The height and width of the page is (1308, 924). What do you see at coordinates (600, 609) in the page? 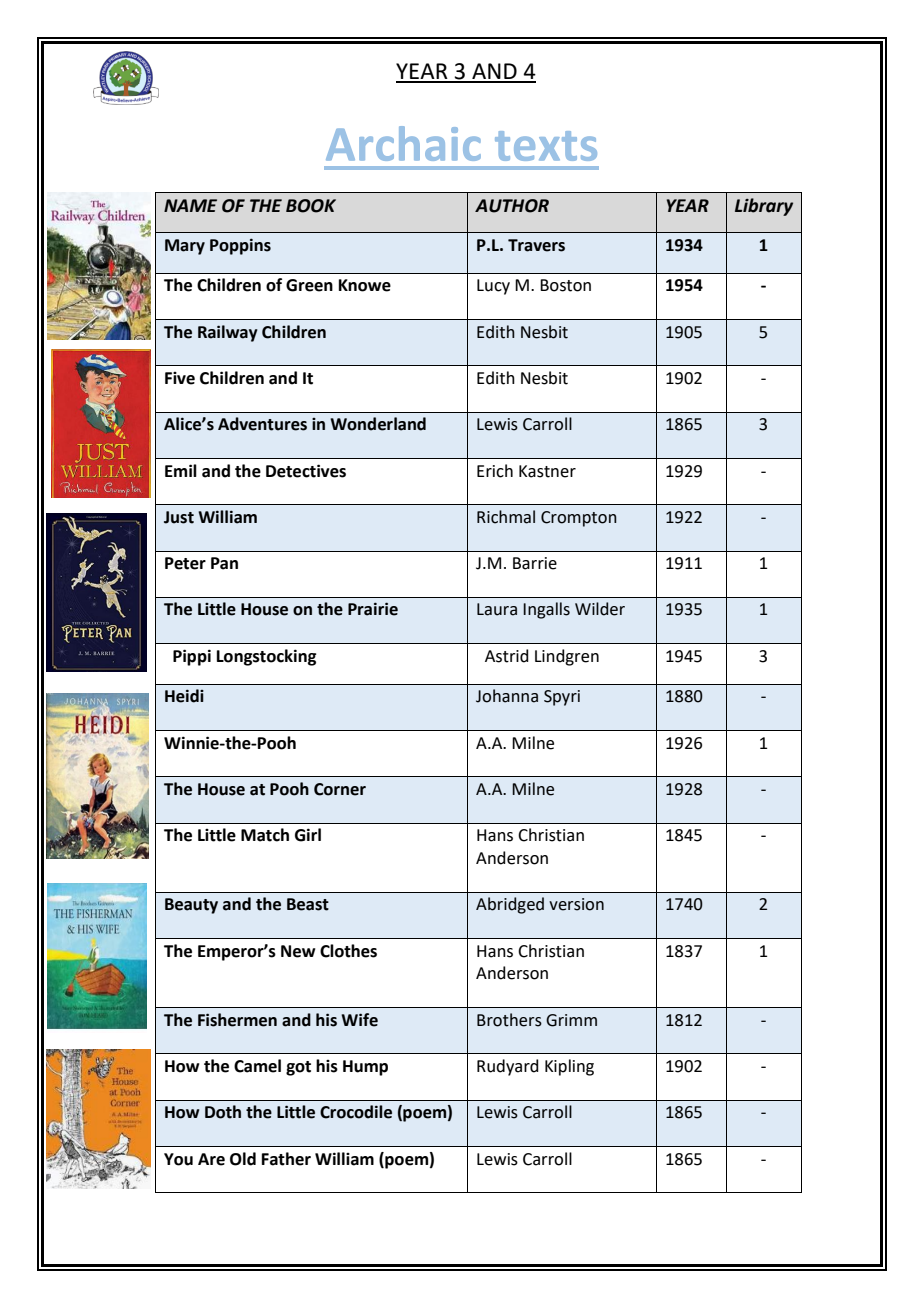
I see `Wilder` at bounding box center [600, 609].
